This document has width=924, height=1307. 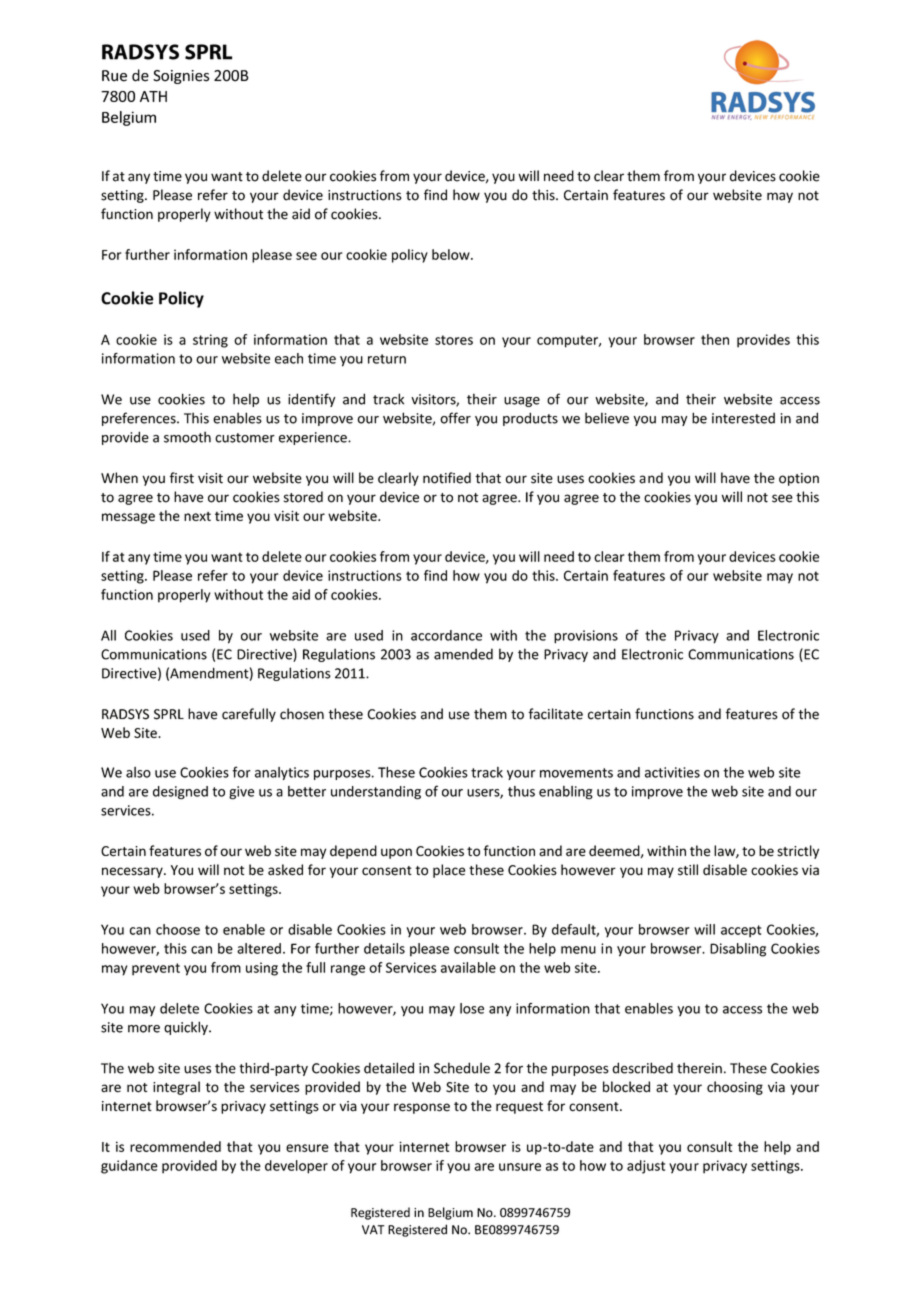 I want to click on notified, so click(x=447, y=478).
